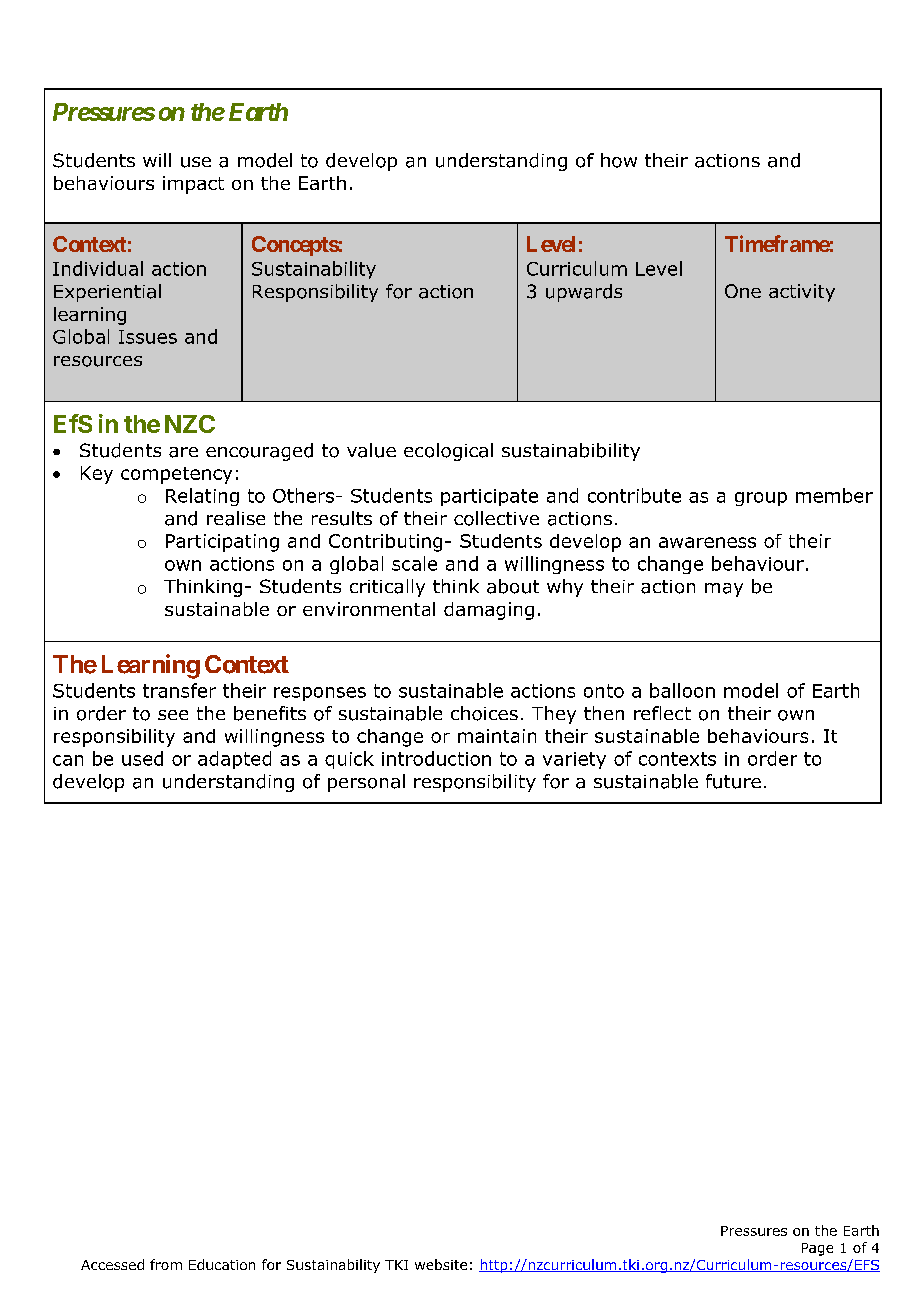 This document has width=924, height=1308. Describe the element at coordinates (761, 499) in the document. I see `group` at that location.
